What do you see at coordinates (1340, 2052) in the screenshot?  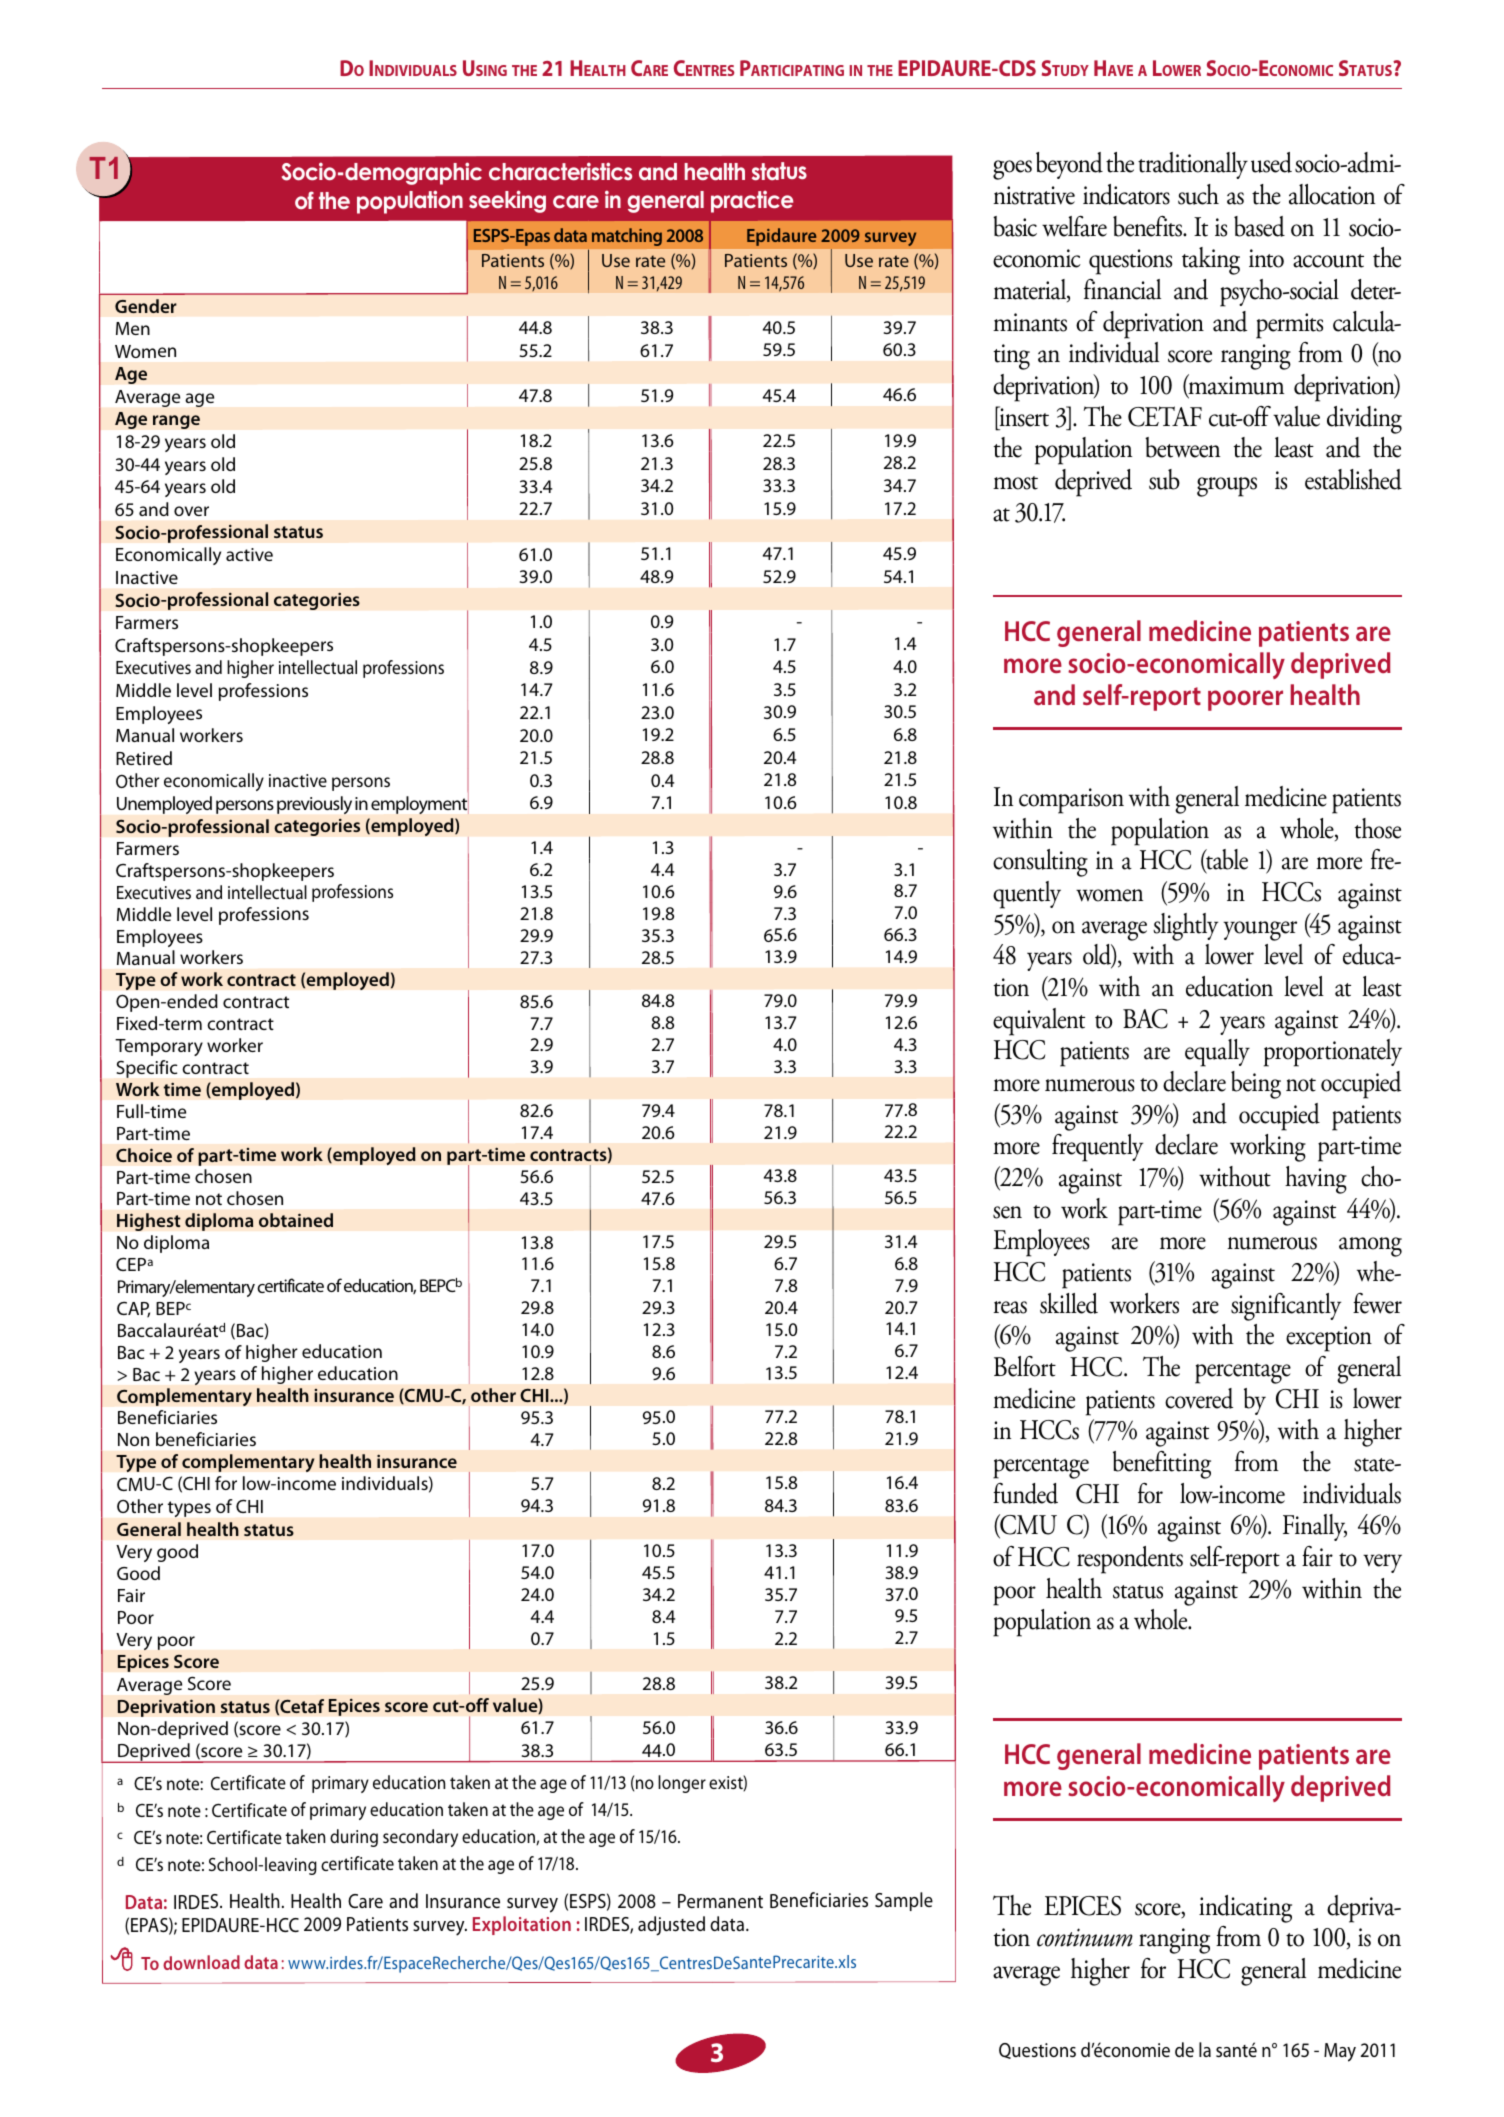 I see `May` at bounding box center [1340, 2052].
